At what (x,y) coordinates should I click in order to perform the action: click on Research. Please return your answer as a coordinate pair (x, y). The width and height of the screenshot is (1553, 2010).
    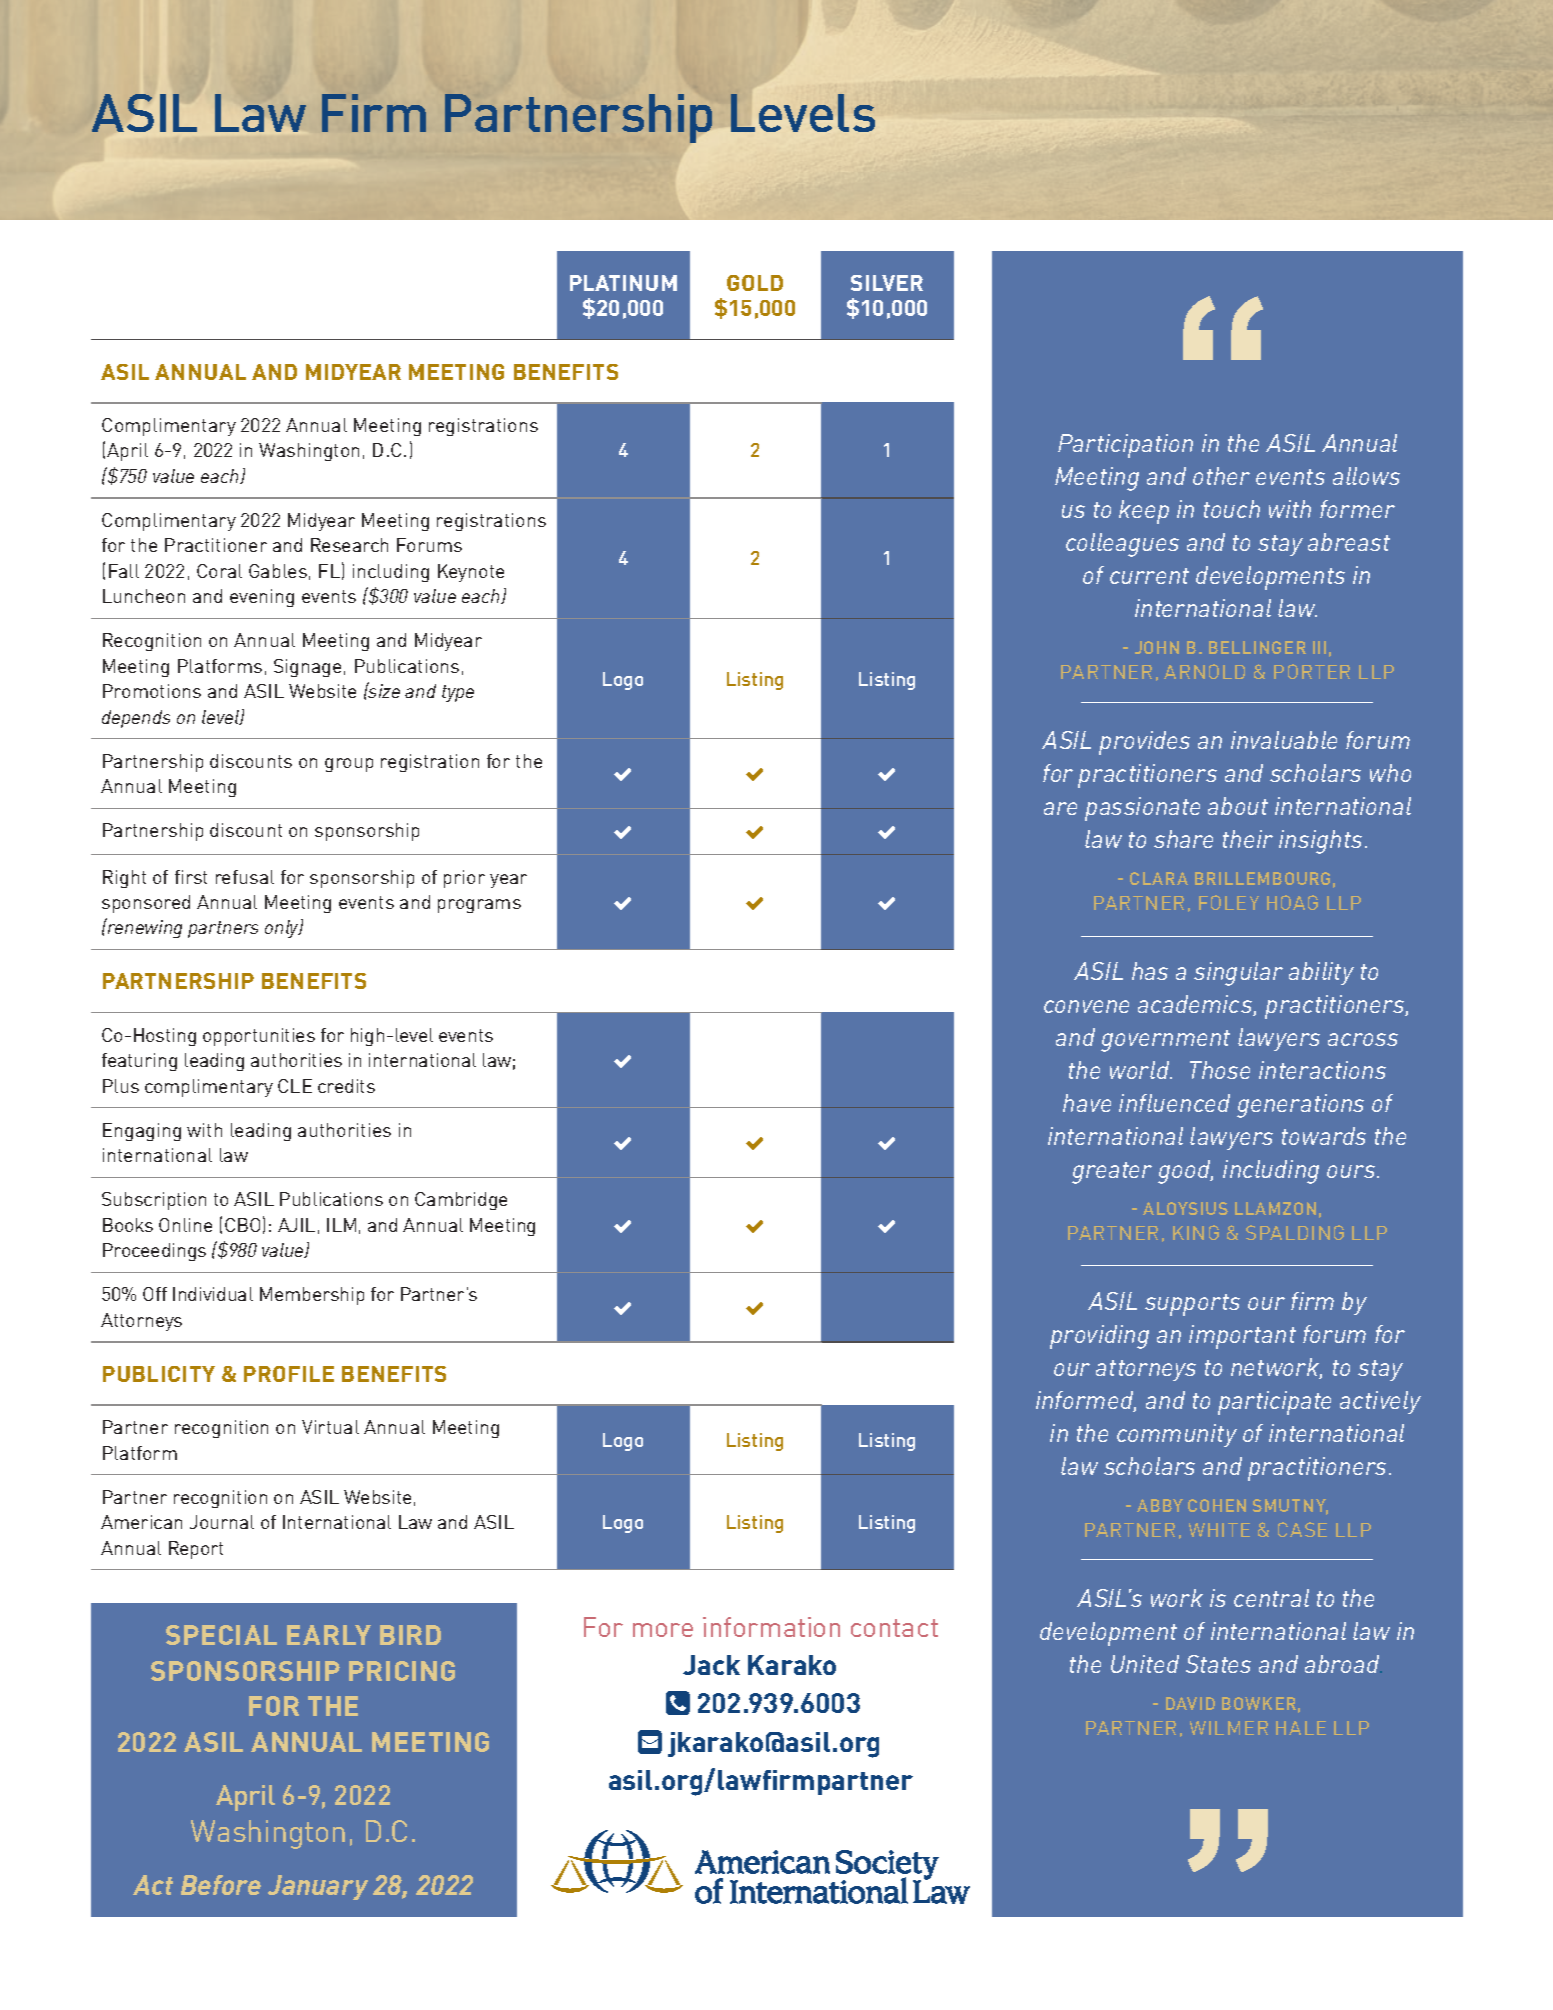
    Looking at the image, I should click on (349, 545).
